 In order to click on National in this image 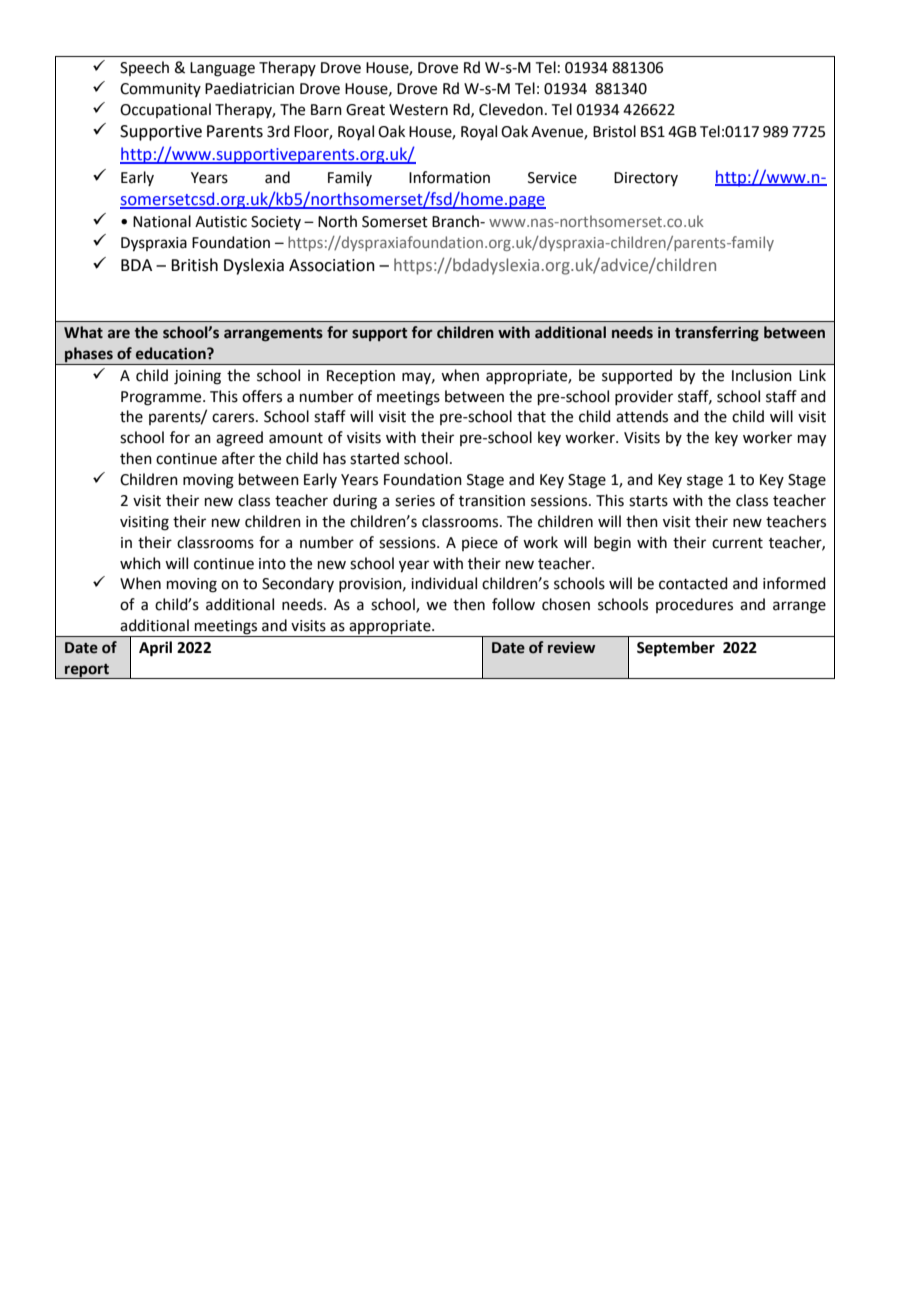, I will do `click(162, 221)`.
